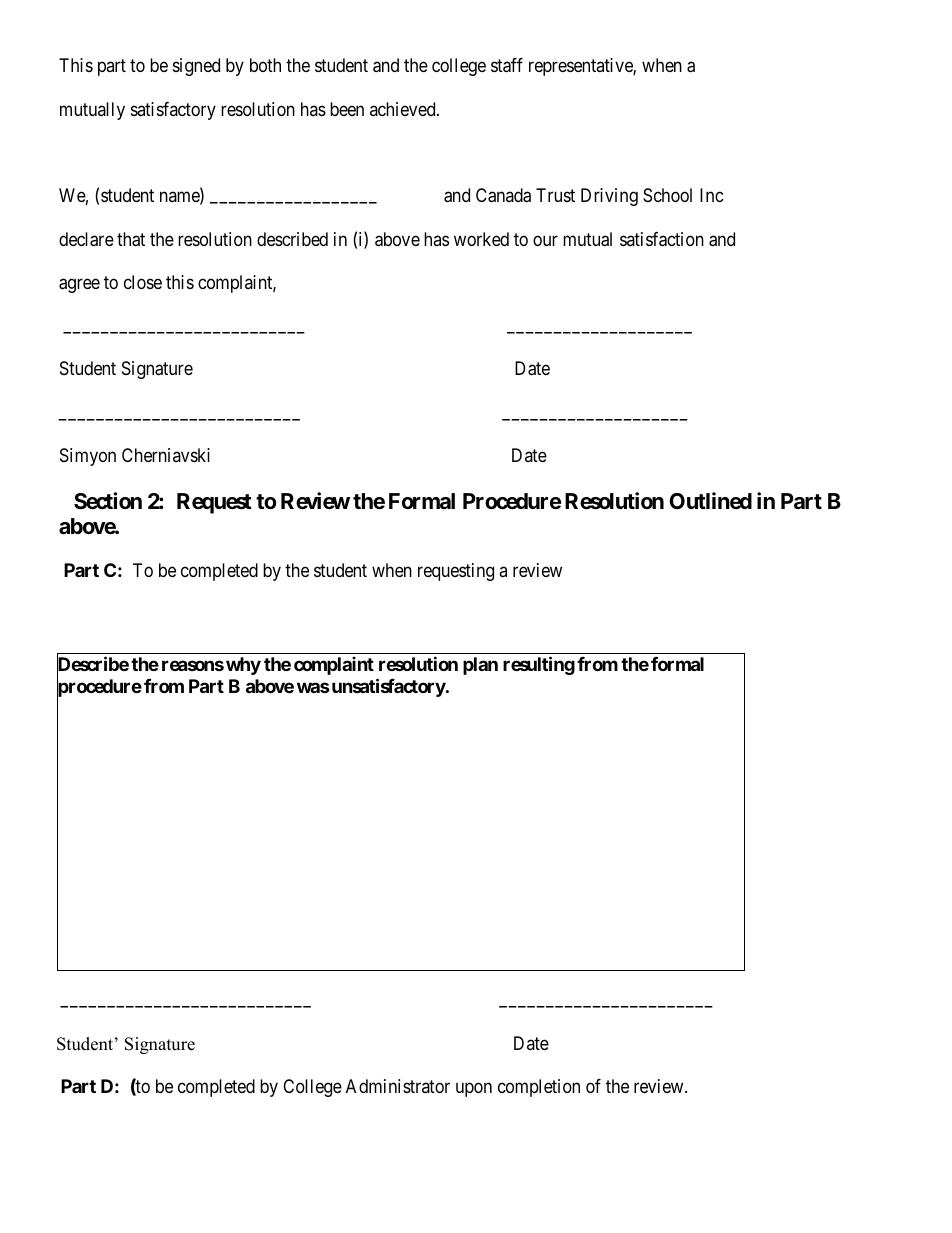 This page has height=1233, width=952. I want to click on achieved, so click(404, 109).
